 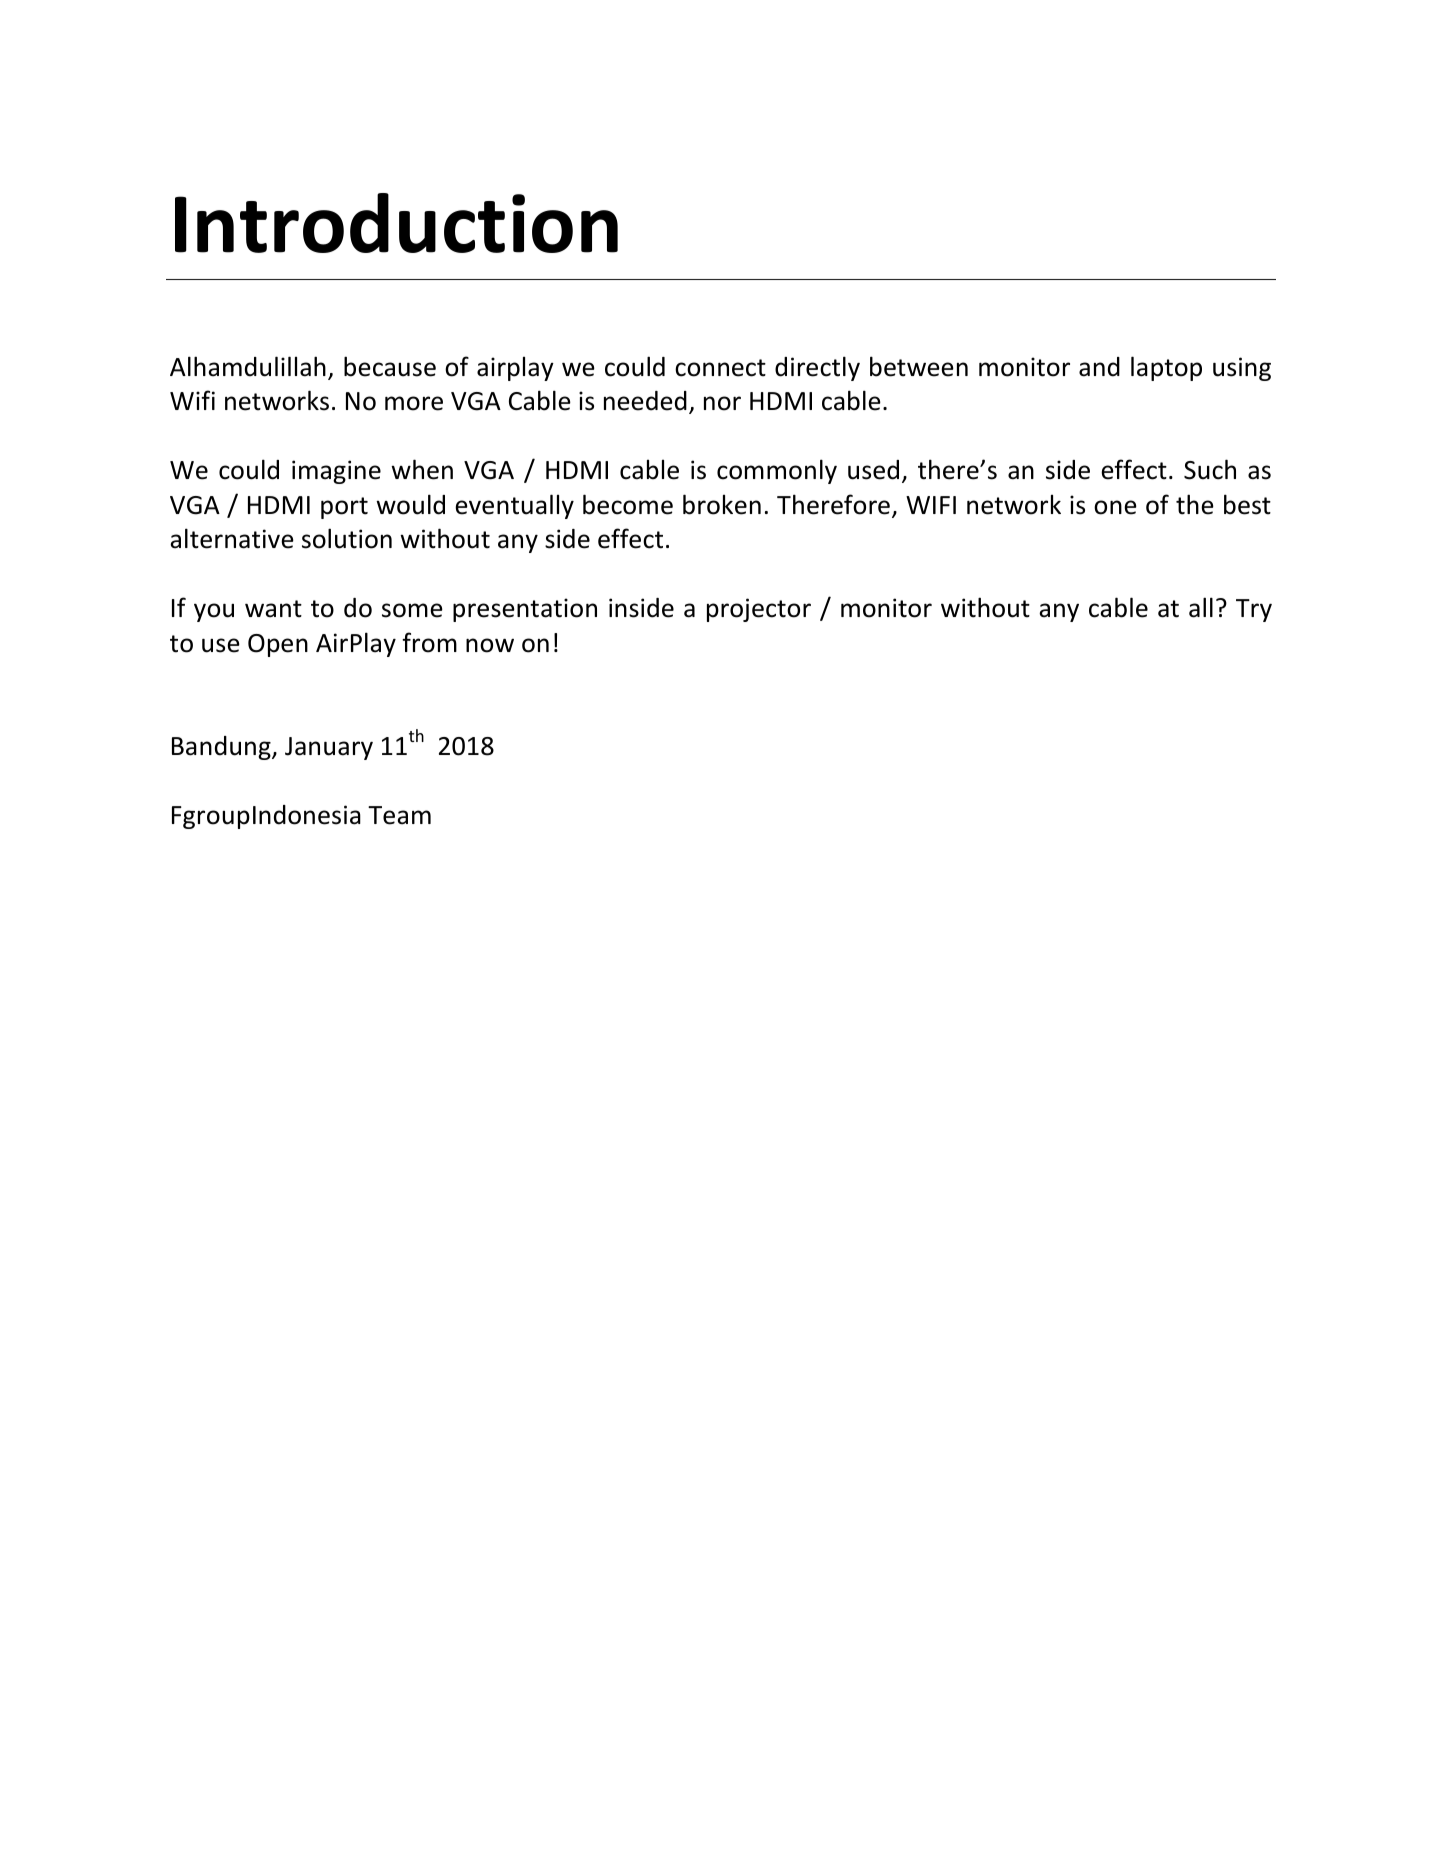 I want to click on presentation, so click(x=525, y=610).
